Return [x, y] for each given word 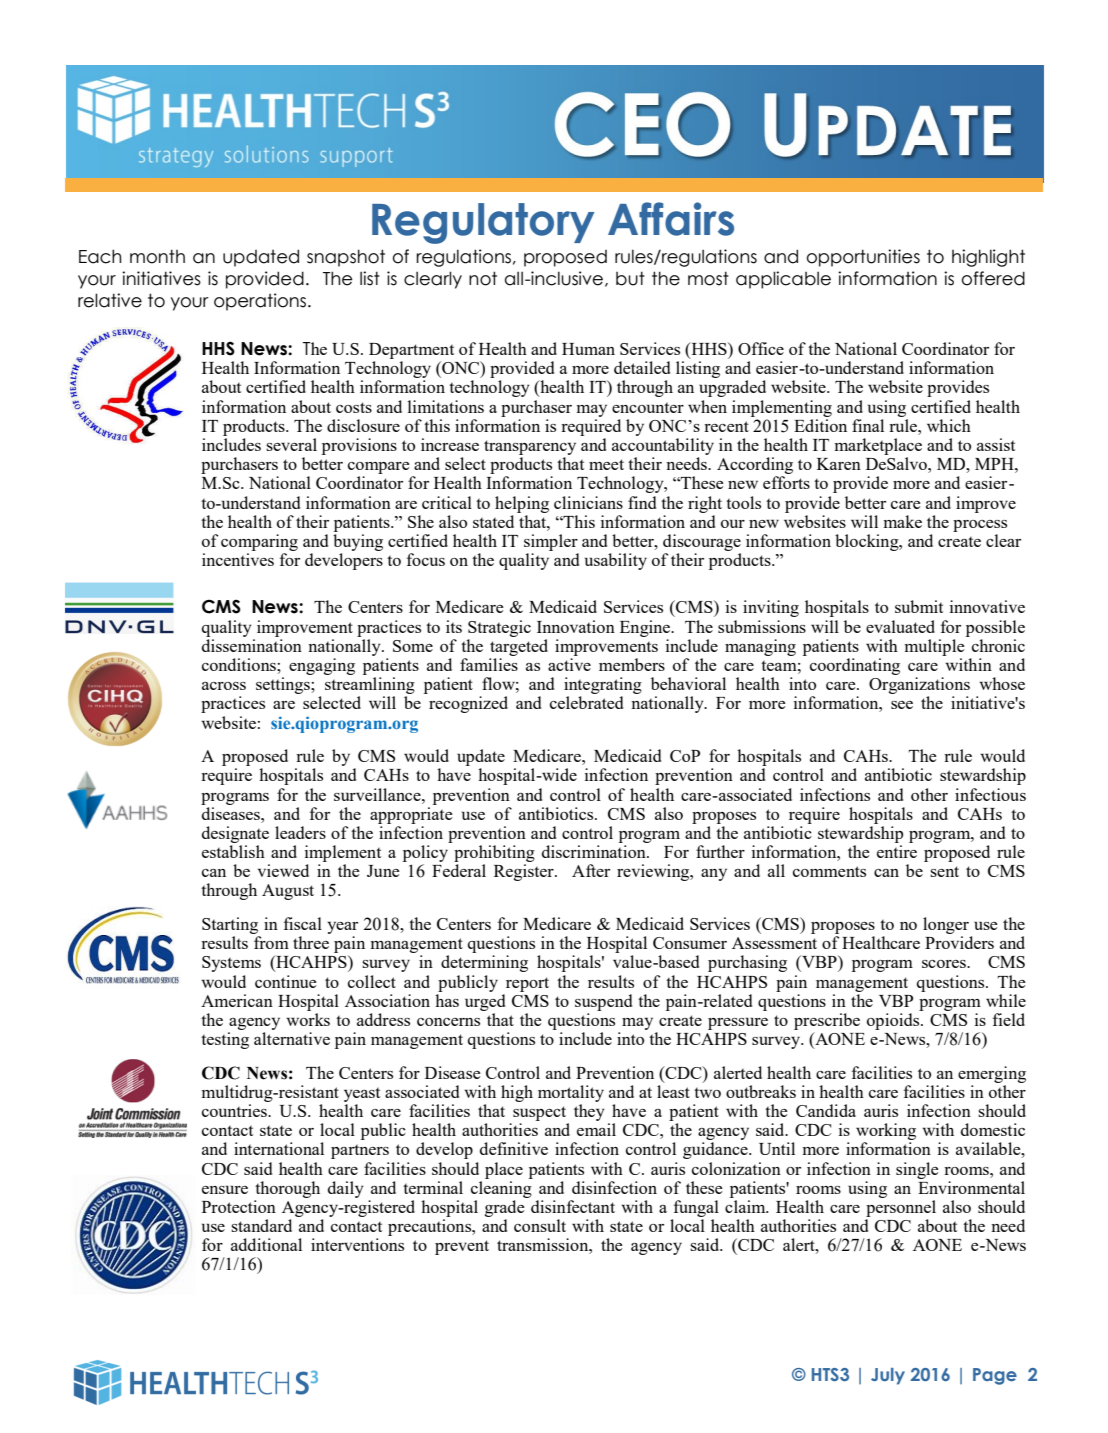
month [157, 256]
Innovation [576, 626]
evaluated [900, 626]
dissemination [252, 645]
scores [945, 964]
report [527, 984]
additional [266, 1244]
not [483, 278]
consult [540, 1225]
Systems [231, 964]
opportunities [863, 258]
